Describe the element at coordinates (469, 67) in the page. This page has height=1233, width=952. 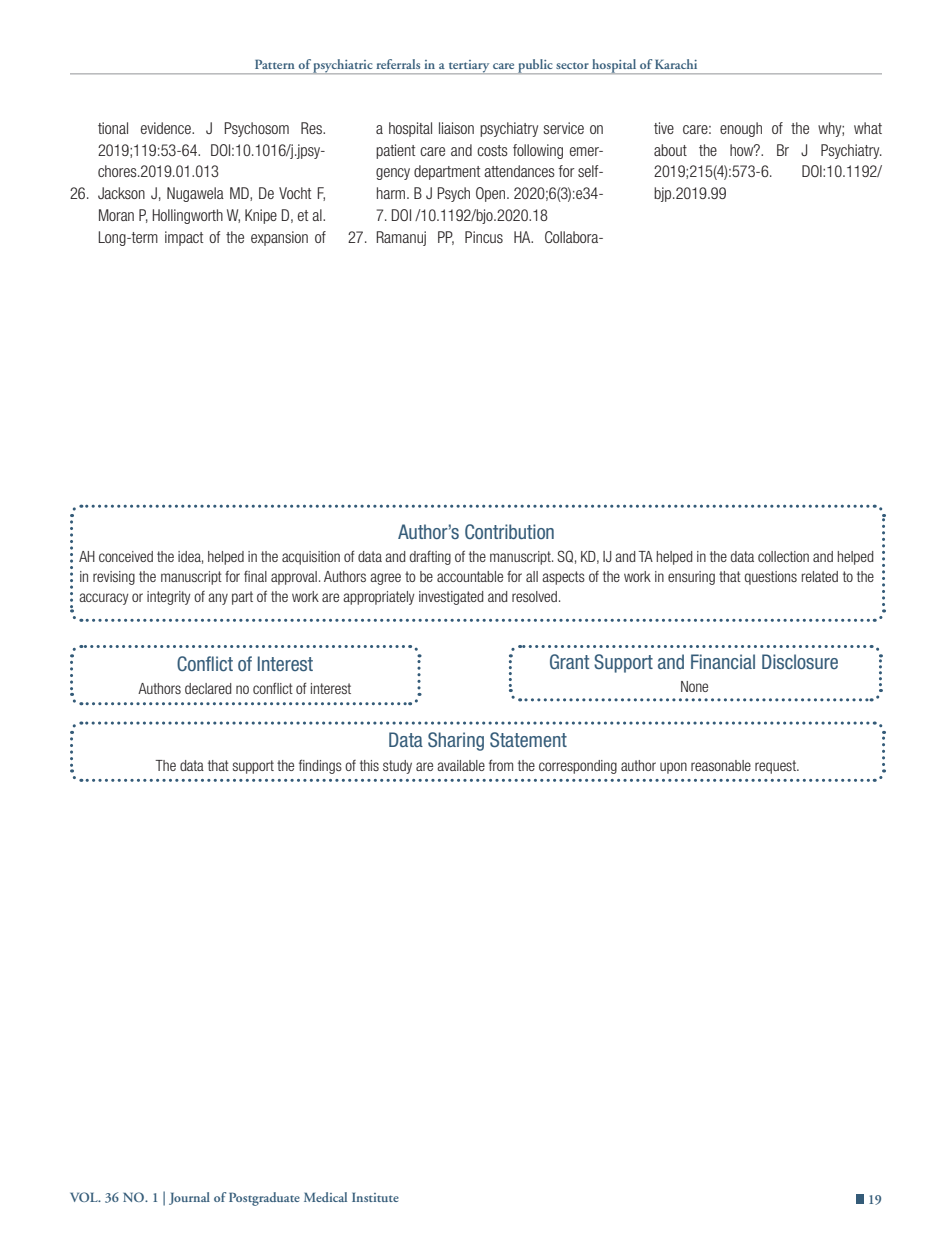
I see `tertiary` at that location.
